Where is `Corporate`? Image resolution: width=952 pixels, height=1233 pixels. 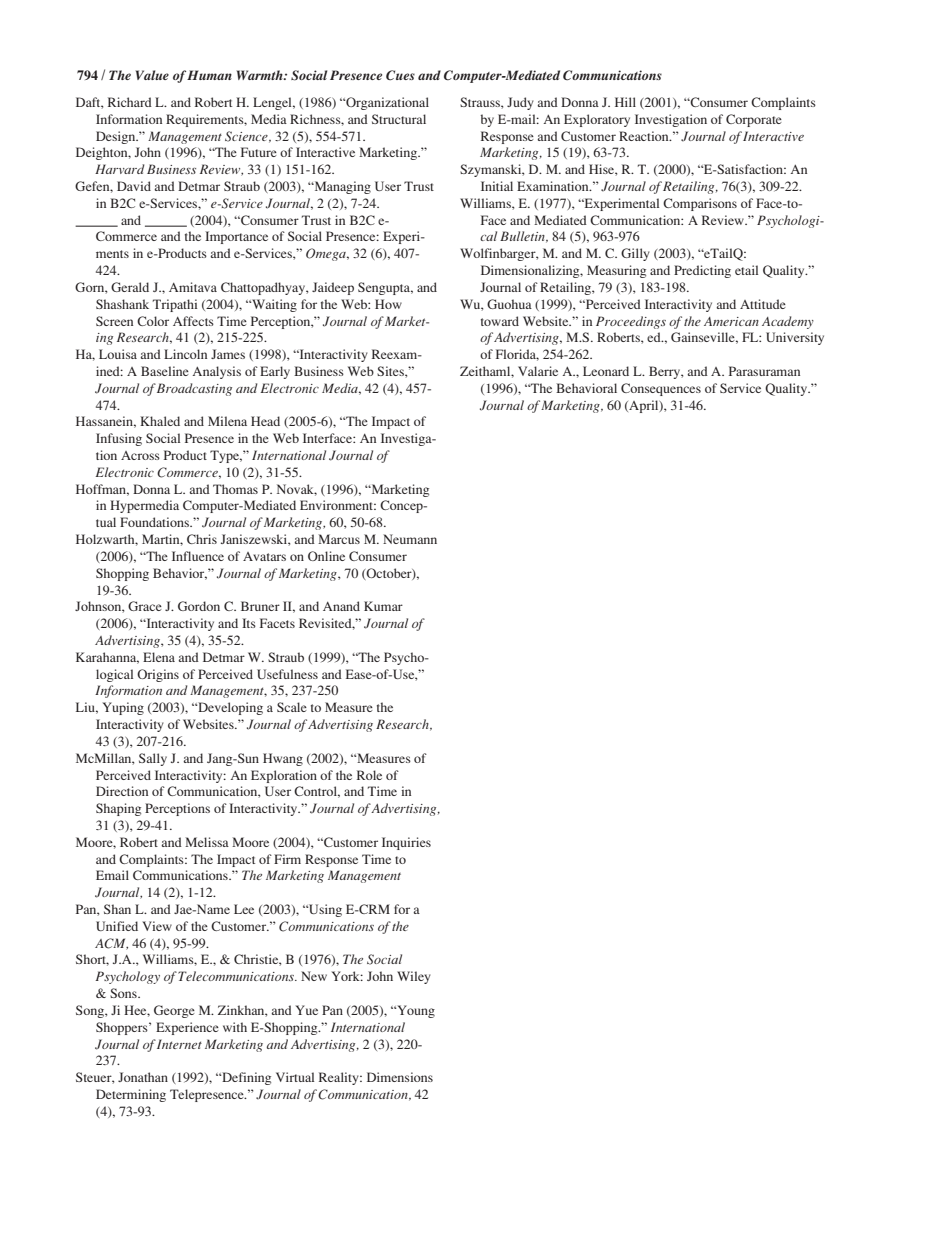 Corporate is located at coordinates (754, 120).
